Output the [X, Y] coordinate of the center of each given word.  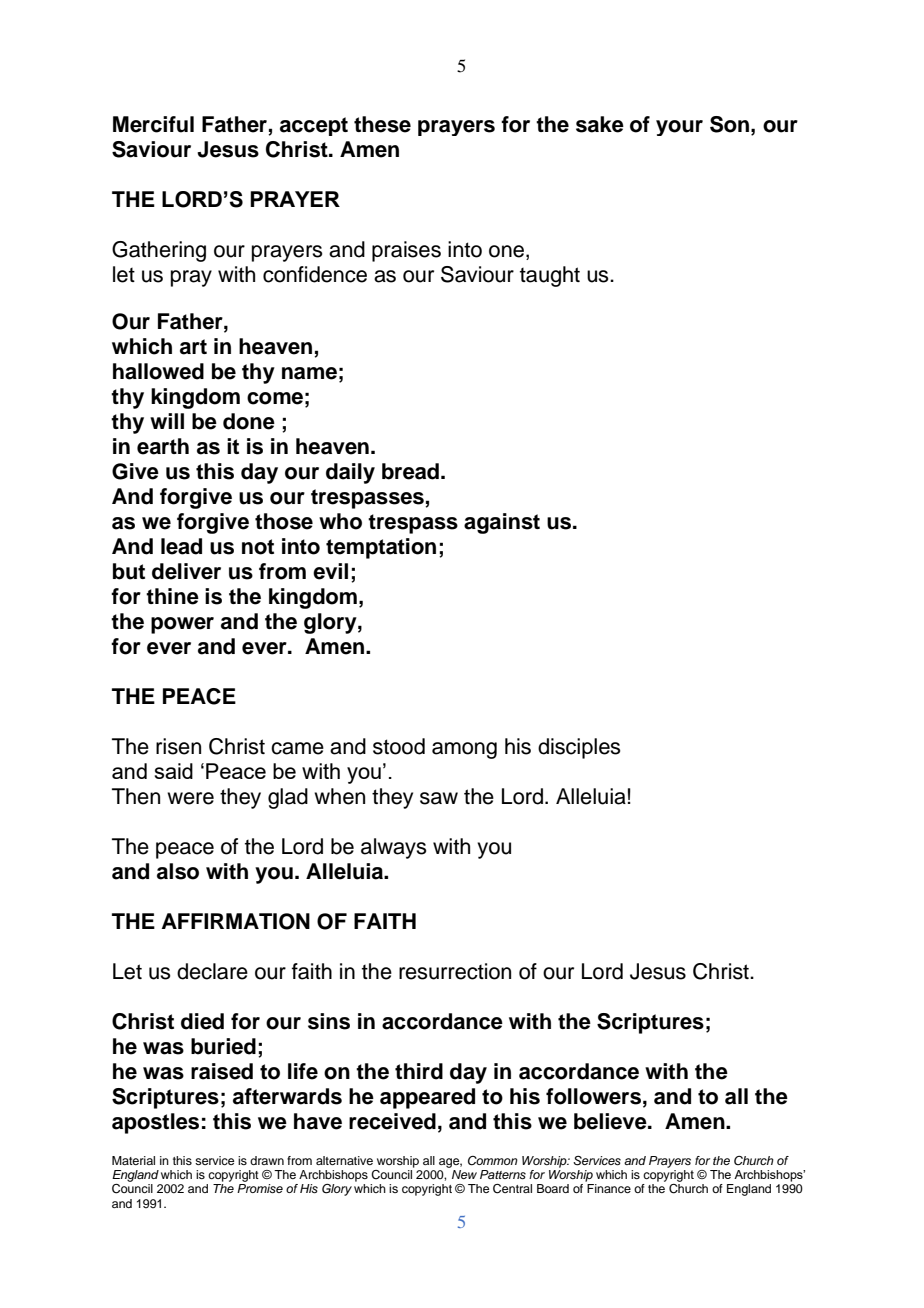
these [382, 124]
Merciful [153, 124]
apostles [155, 1123]
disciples [579, 748]
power [182, 625]
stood [399, 746]
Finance [609, 1188]
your [679, 128]
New [464, 1174]
